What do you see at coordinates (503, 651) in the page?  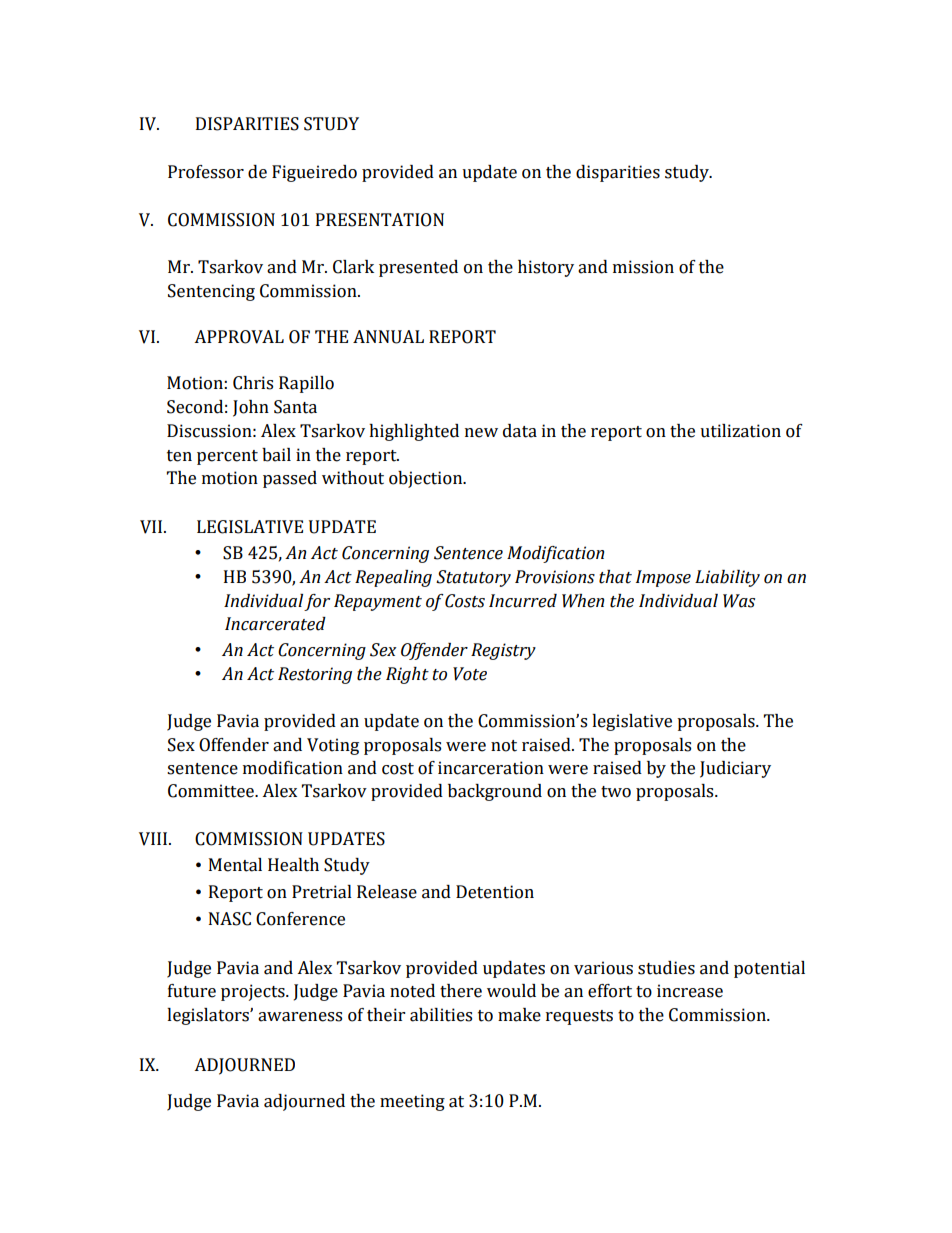 I see `Registry` at bounding box center [503, 651].
